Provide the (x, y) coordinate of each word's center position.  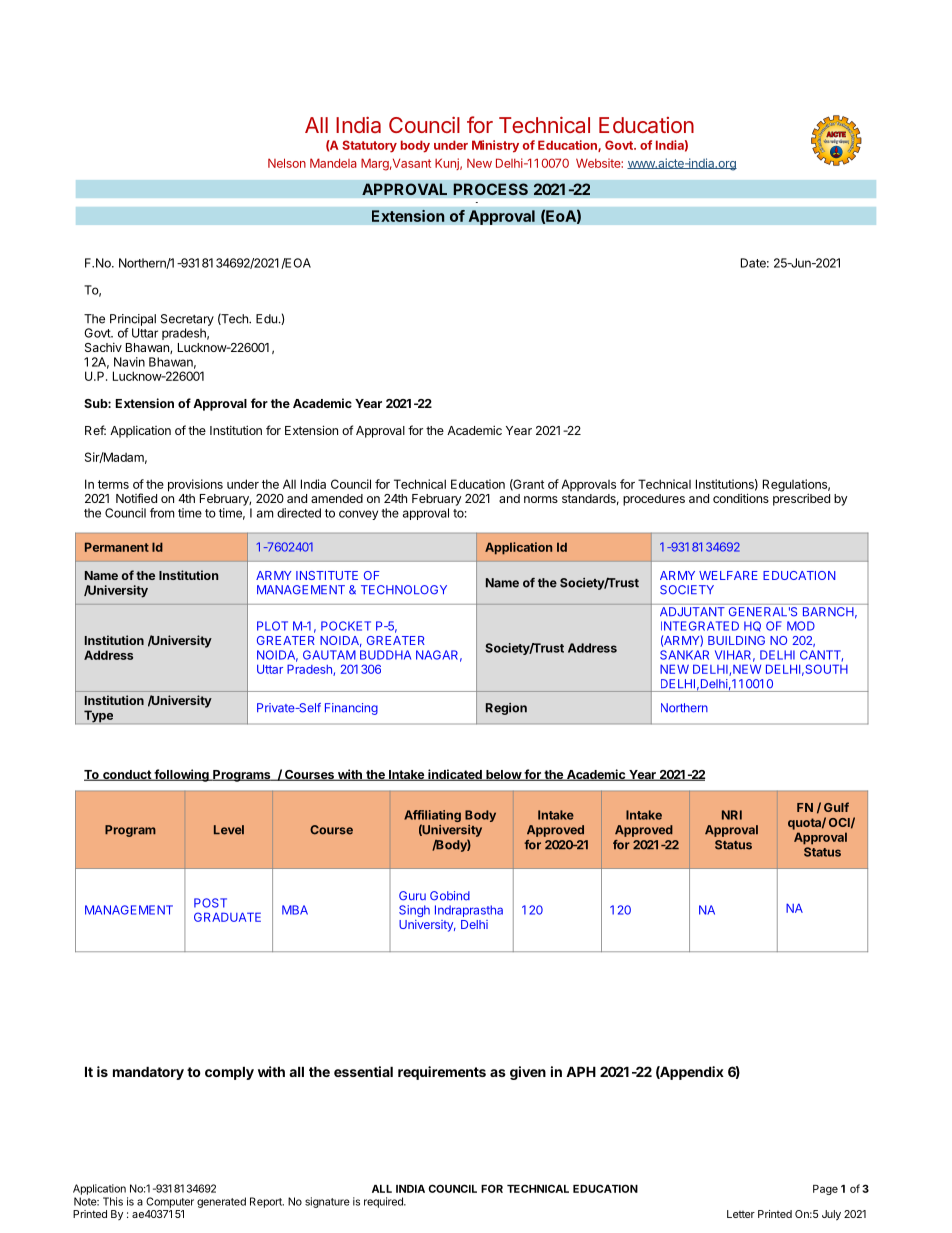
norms (541, 499)
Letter (741, 1214)
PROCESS (490, 189)
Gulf (836, 807)
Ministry (495, 146)
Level (229, 830)
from (162, 513)
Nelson (287, 163)
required (384, 1202)
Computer (170, 1202)
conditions (741, 498)
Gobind (450, 896)
